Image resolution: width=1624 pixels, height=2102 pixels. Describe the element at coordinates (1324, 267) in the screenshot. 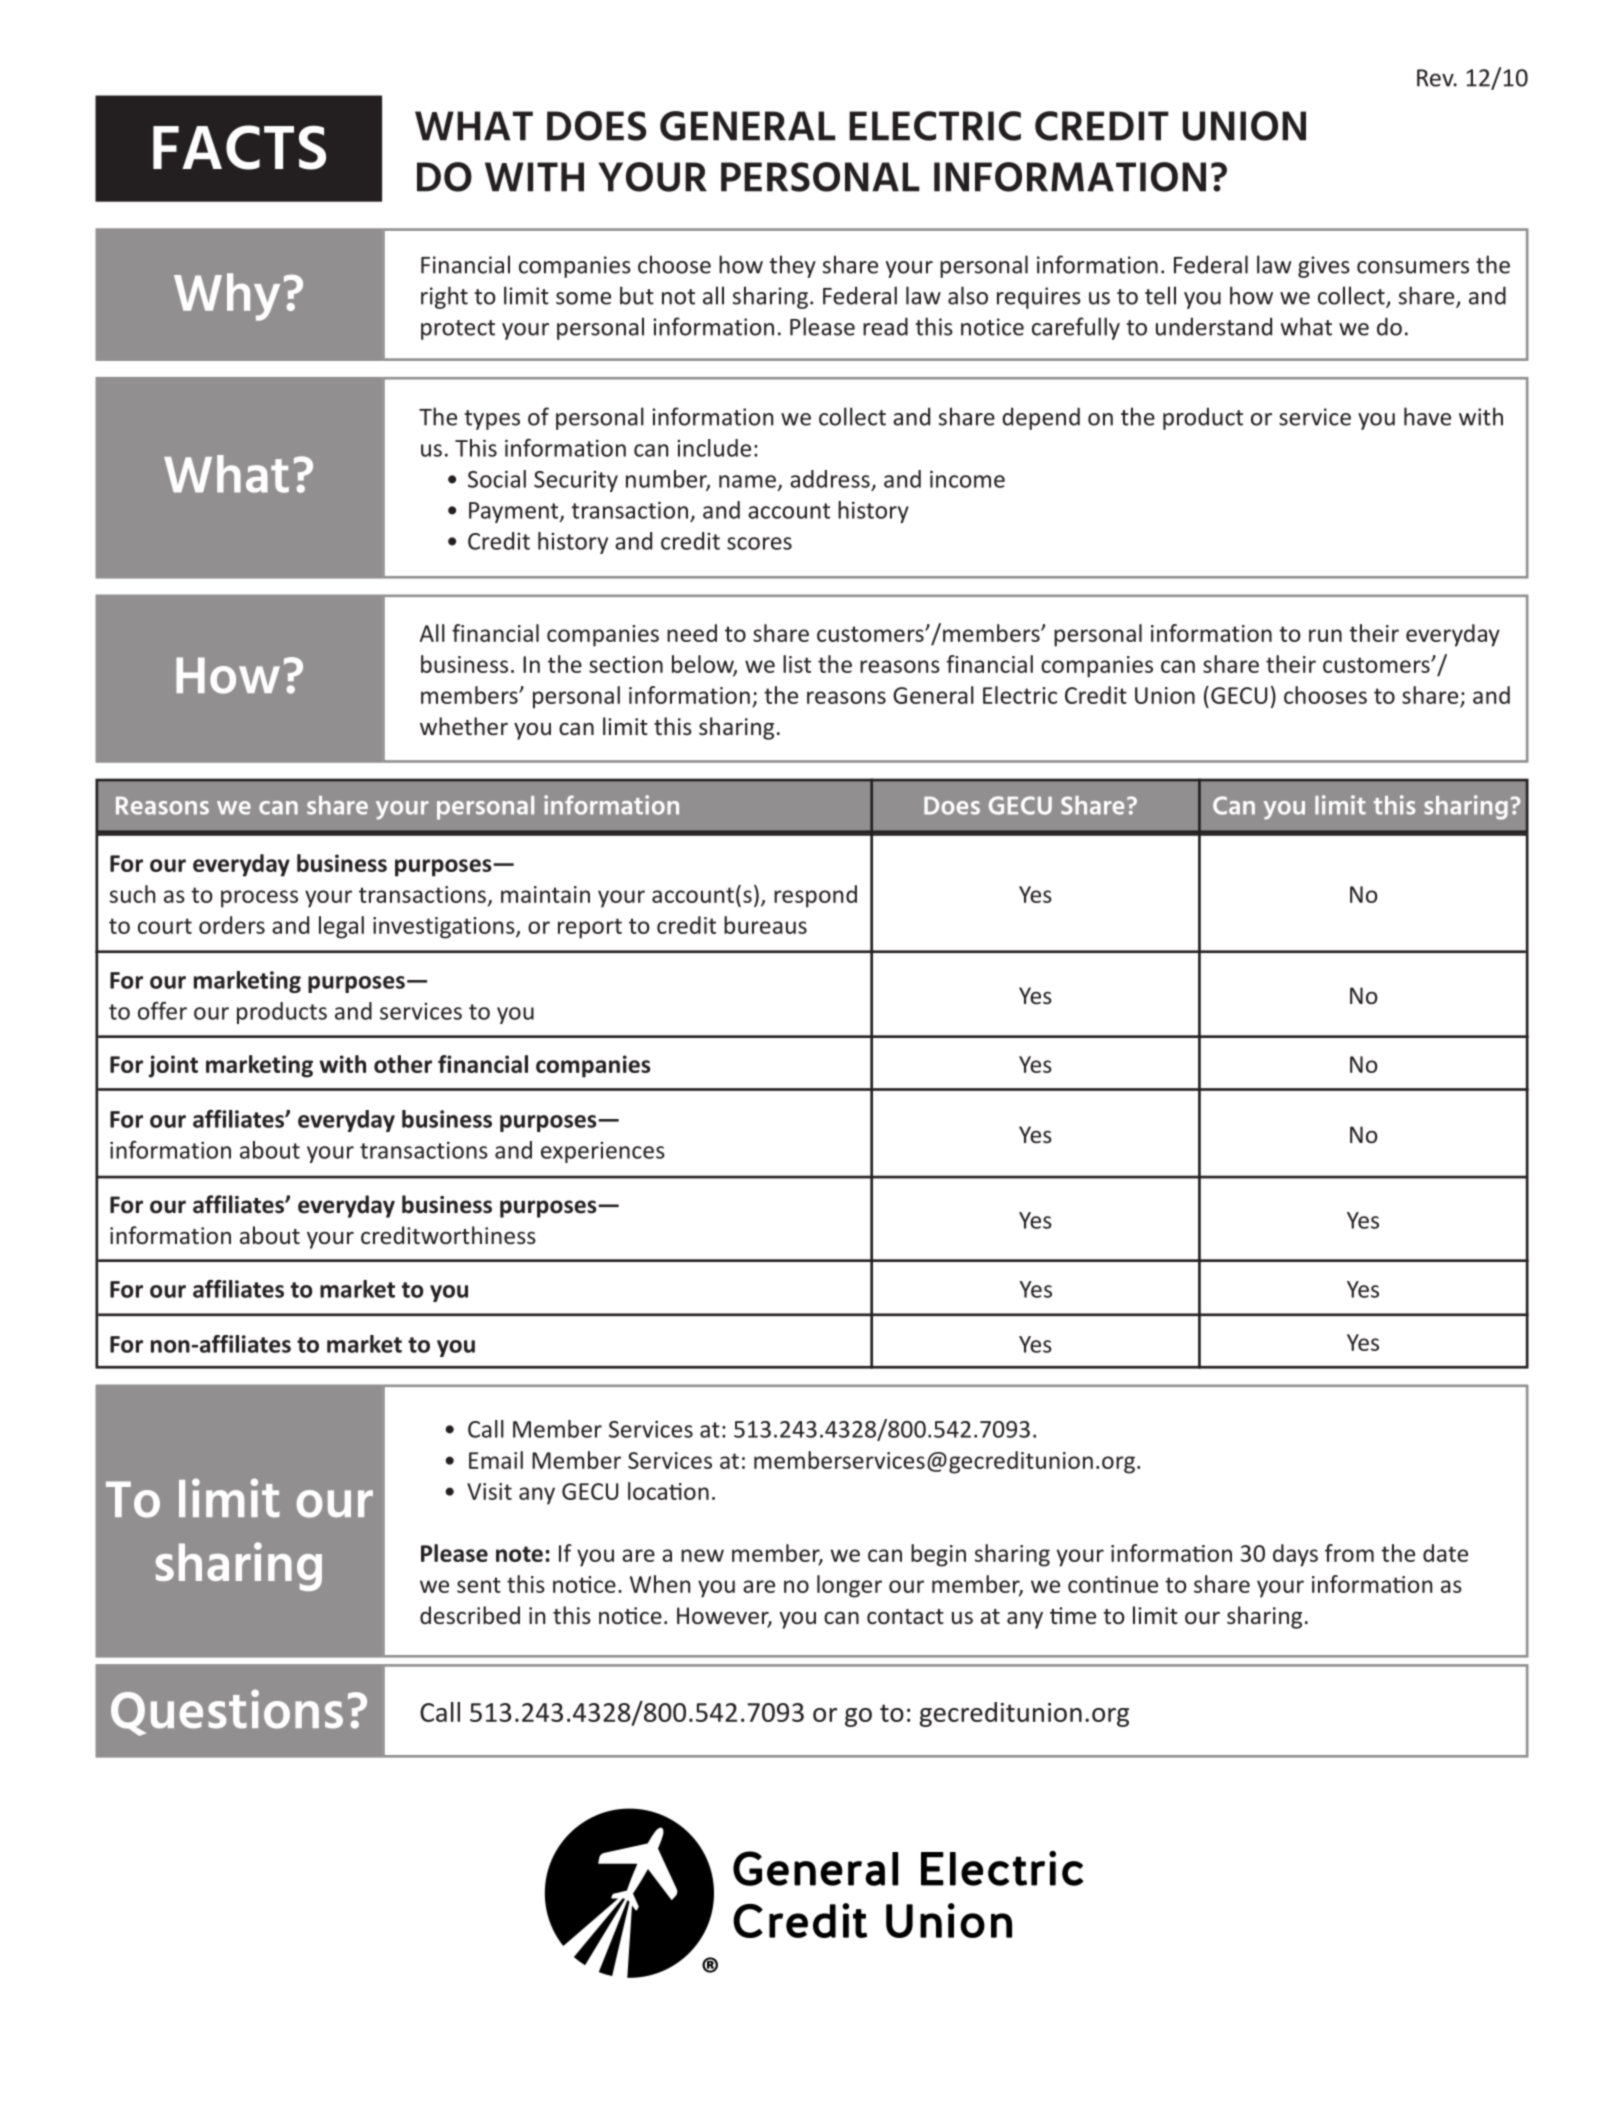

I see `gives` at that location.
